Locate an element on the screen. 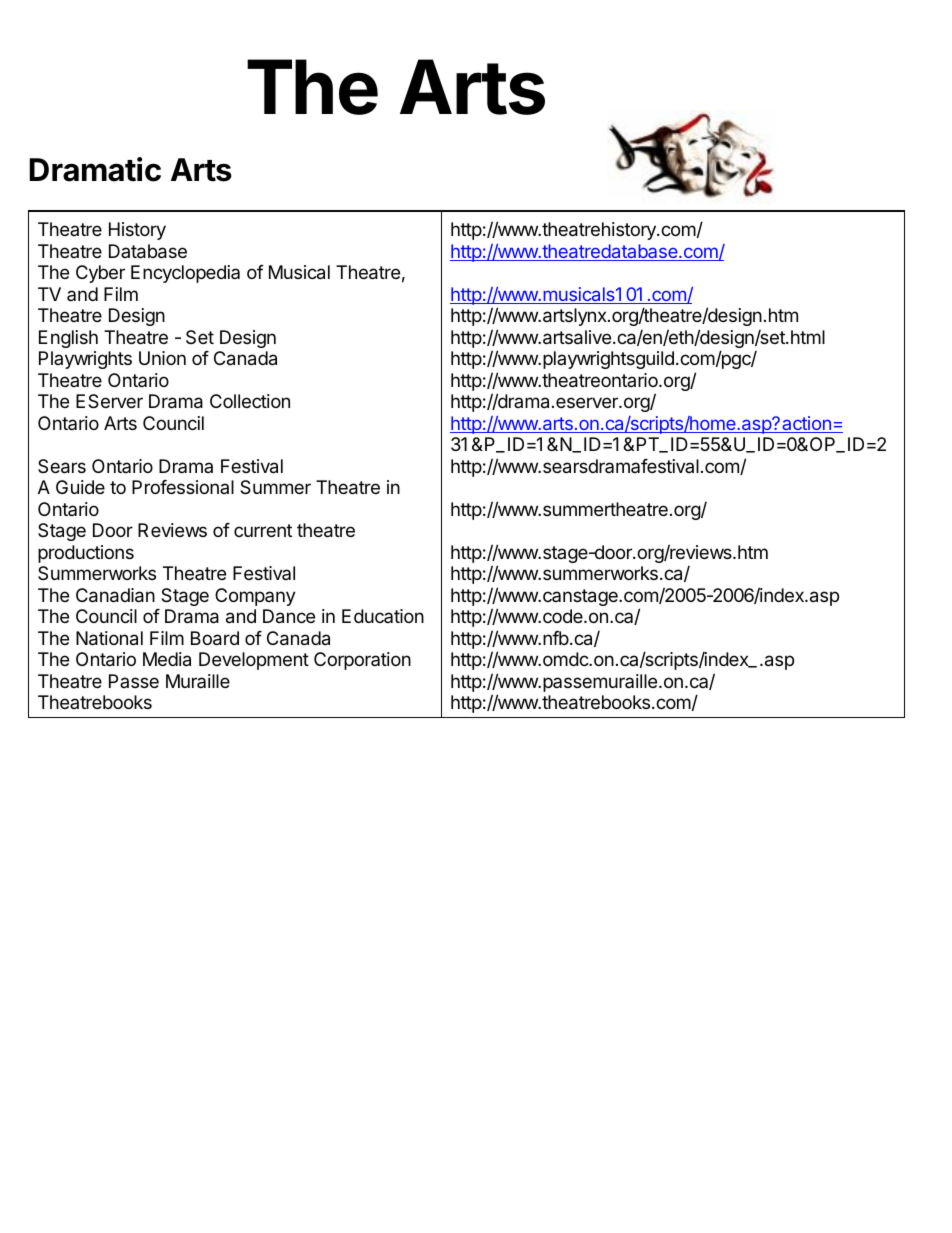  Guide is located at coordinates (80, 487).
